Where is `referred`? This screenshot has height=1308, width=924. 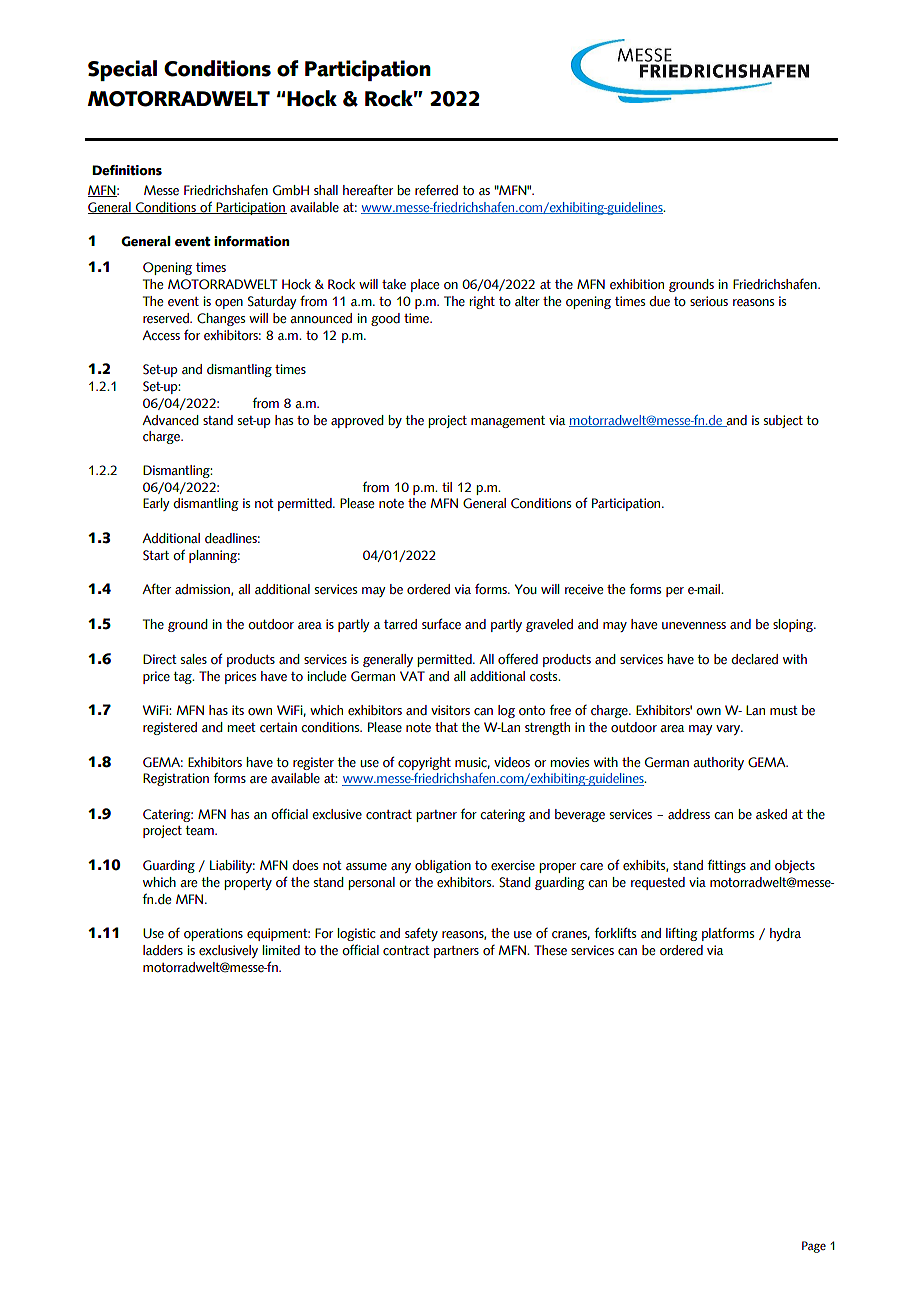 referred is located at coordinates (436, 190).
